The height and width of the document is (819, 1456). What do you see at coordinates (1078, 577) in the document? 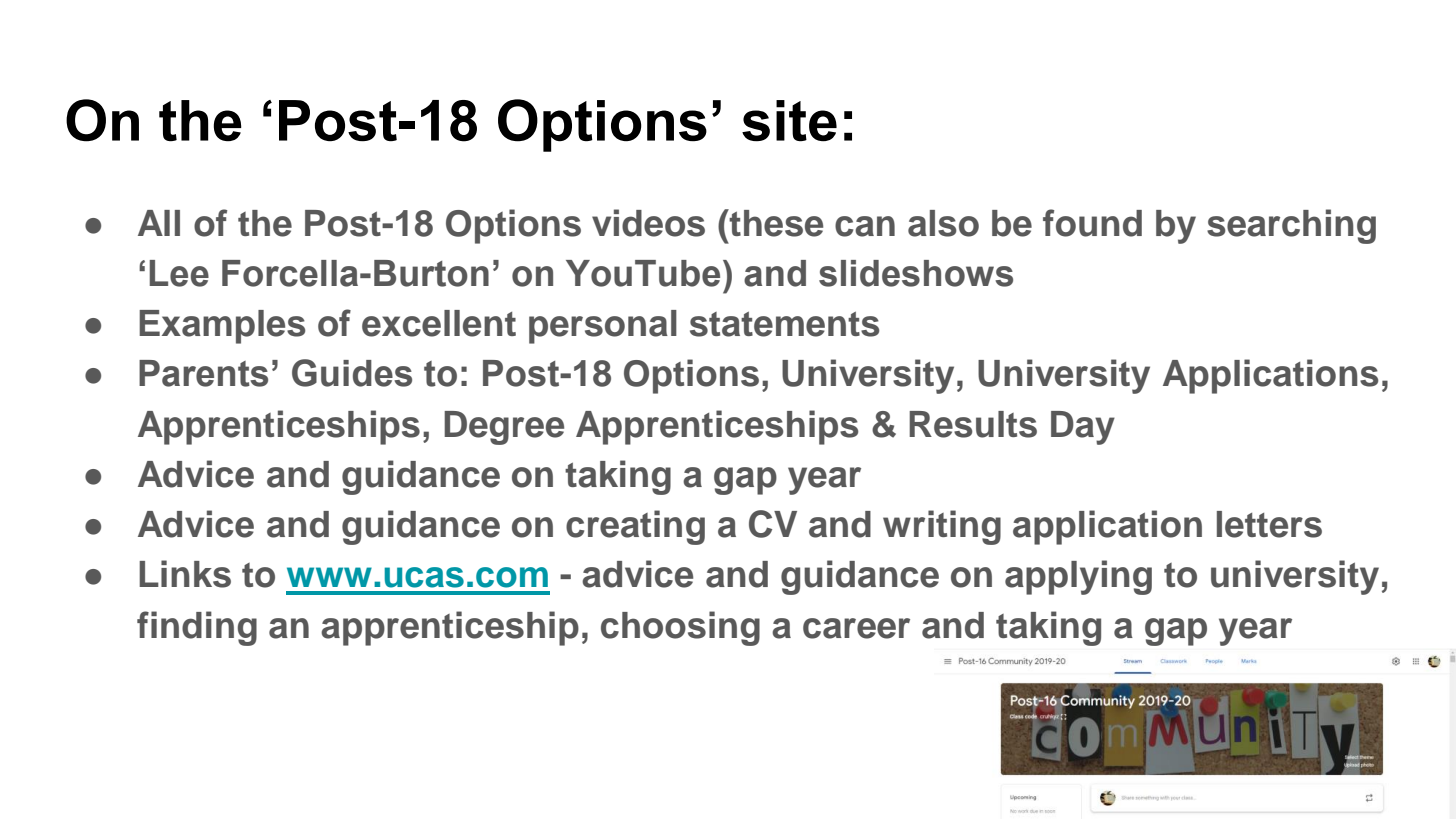
I see `applying` at bounding box center [1078, 577].
